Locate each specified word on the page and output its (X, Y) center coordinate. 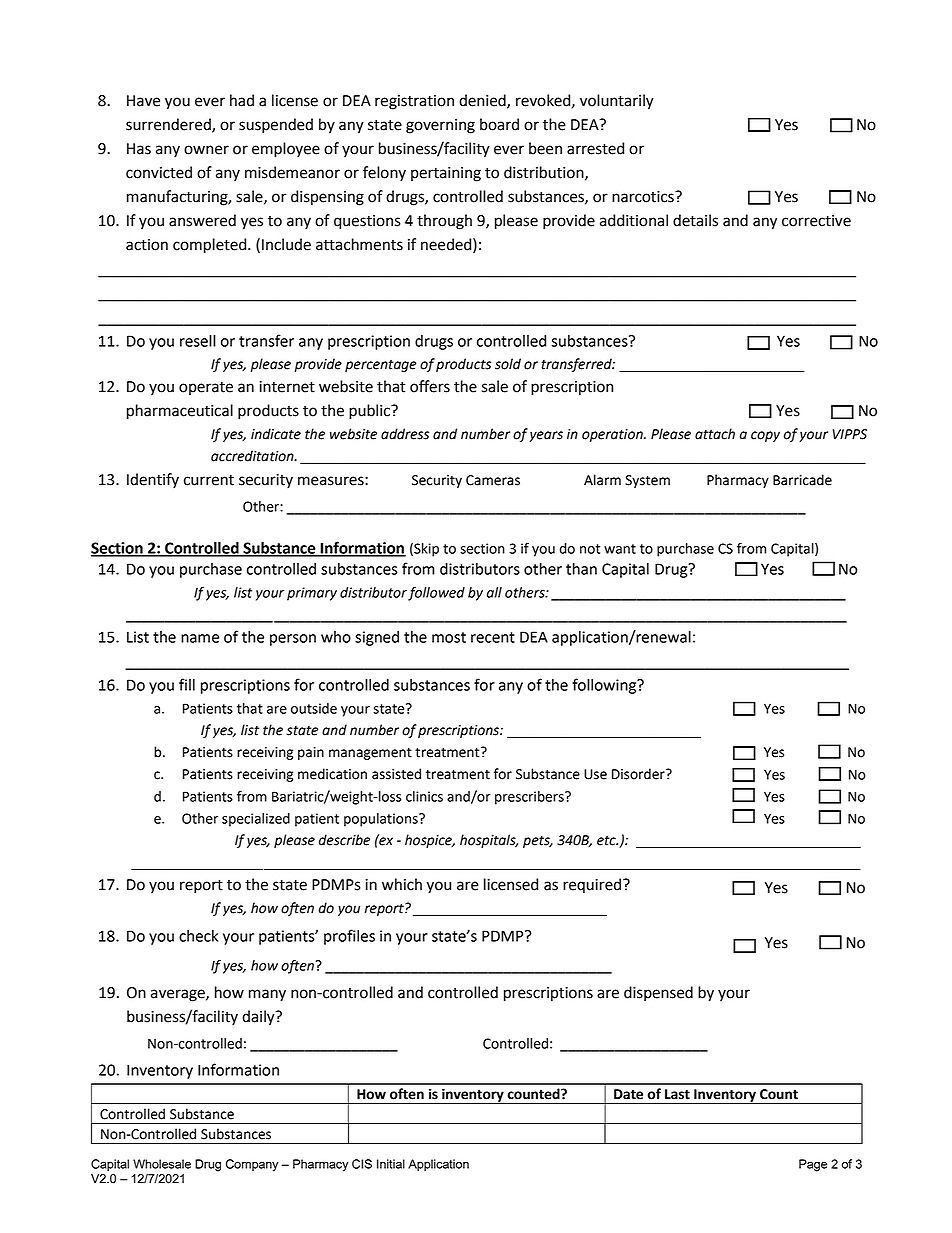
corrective (816, 221)
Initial (391, 1164)
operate (206, 388)
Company (252, 1165)
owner (206, 150)
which (402, 884)
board (499, 124)
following (605, 686)
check (198, 936)
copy (765, 436)
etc (607, 841)
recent (493, 637)
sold (508, 364)
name (200, 638)
